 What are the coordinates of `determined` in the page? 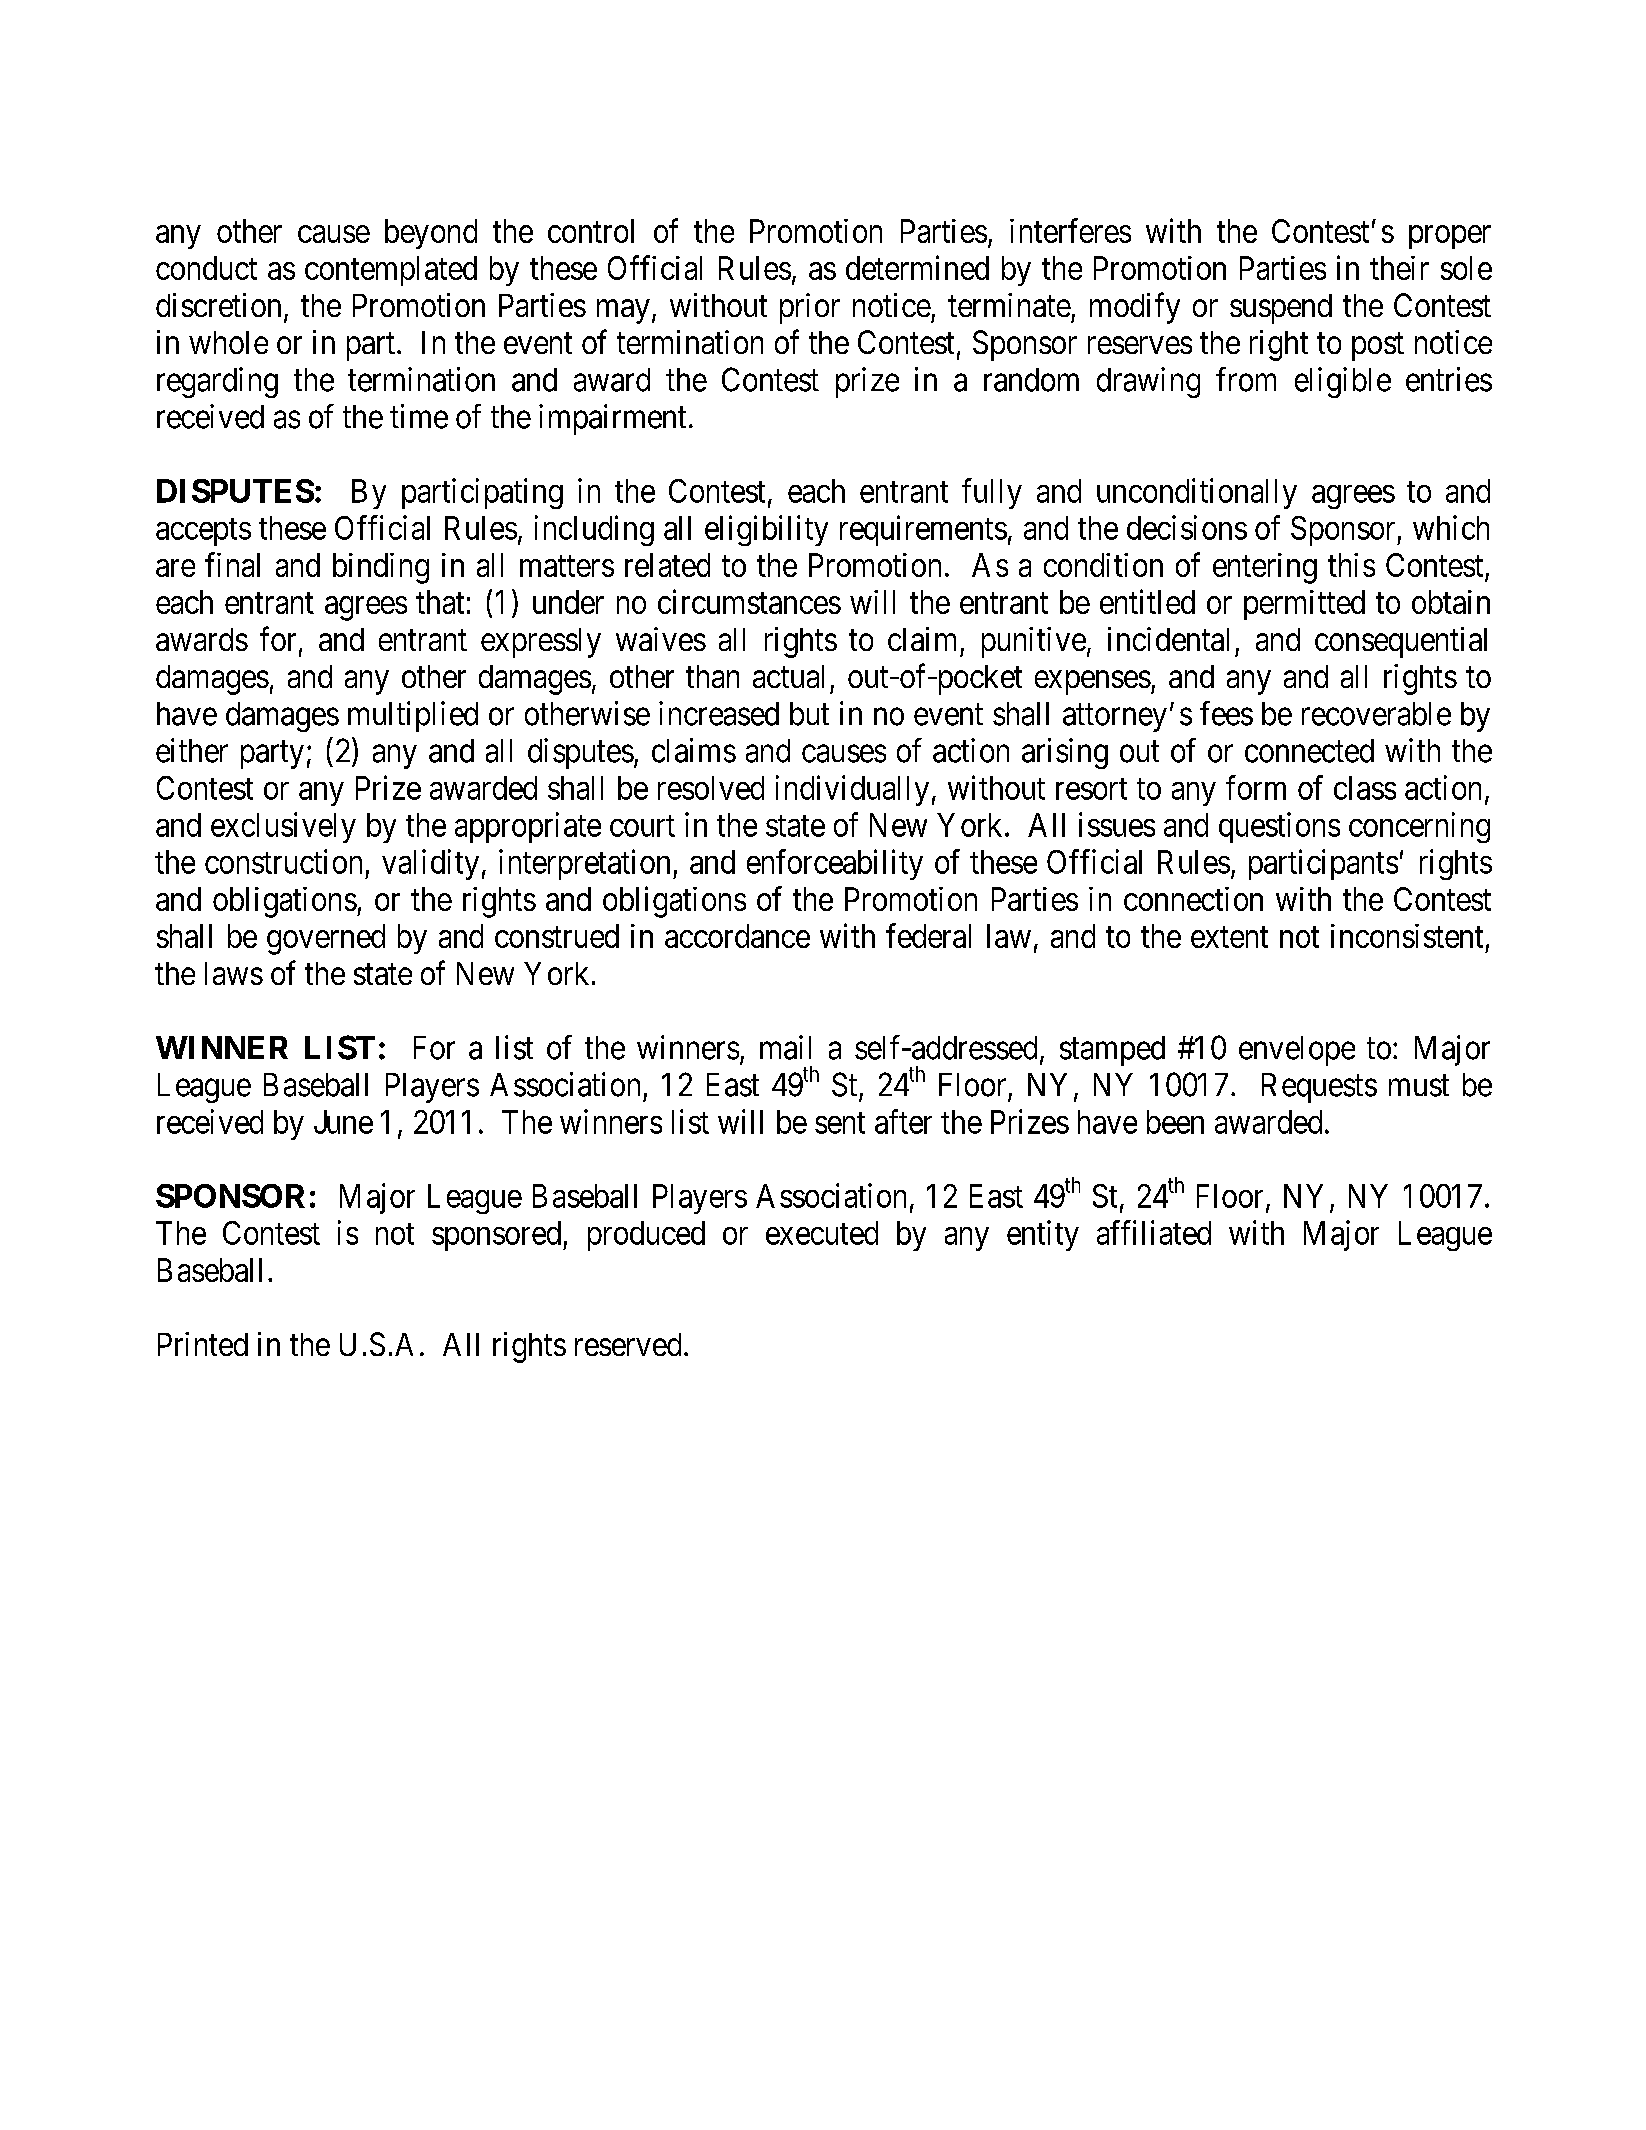 It's located at (917, 267).
